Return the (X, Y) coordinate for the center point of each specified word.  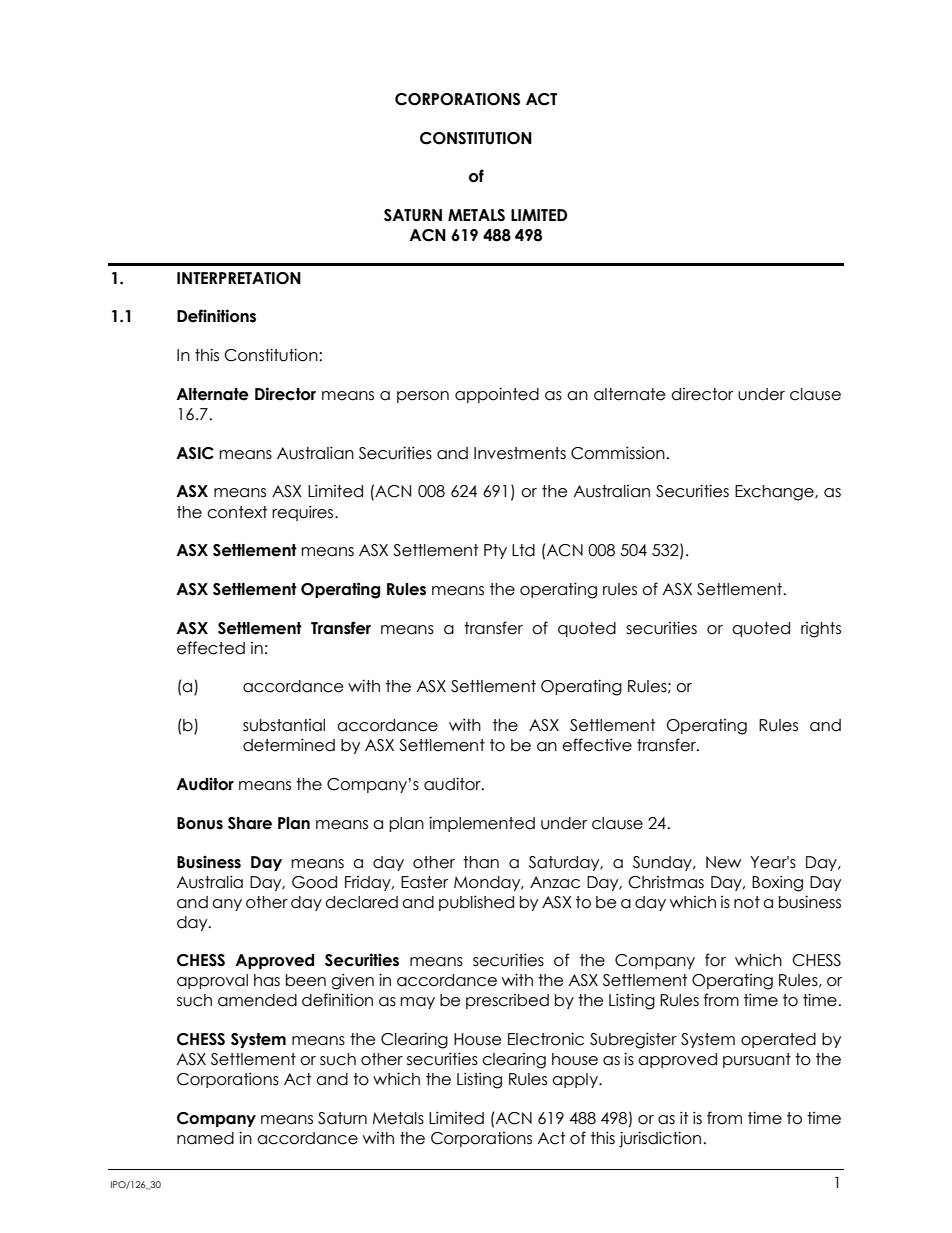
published (476, 903)
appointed (497, 395)
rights (821, 630)
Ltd (523, 550)
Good (314, 882)
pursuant (757, 1060)
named (205, 1138)
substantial (284, 725)
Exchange (775, 493)
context (237, 512)
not (747, 902)
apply (576, 1080)
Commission (619, 453)
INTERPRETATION (239, 278)
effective (597, 745)
